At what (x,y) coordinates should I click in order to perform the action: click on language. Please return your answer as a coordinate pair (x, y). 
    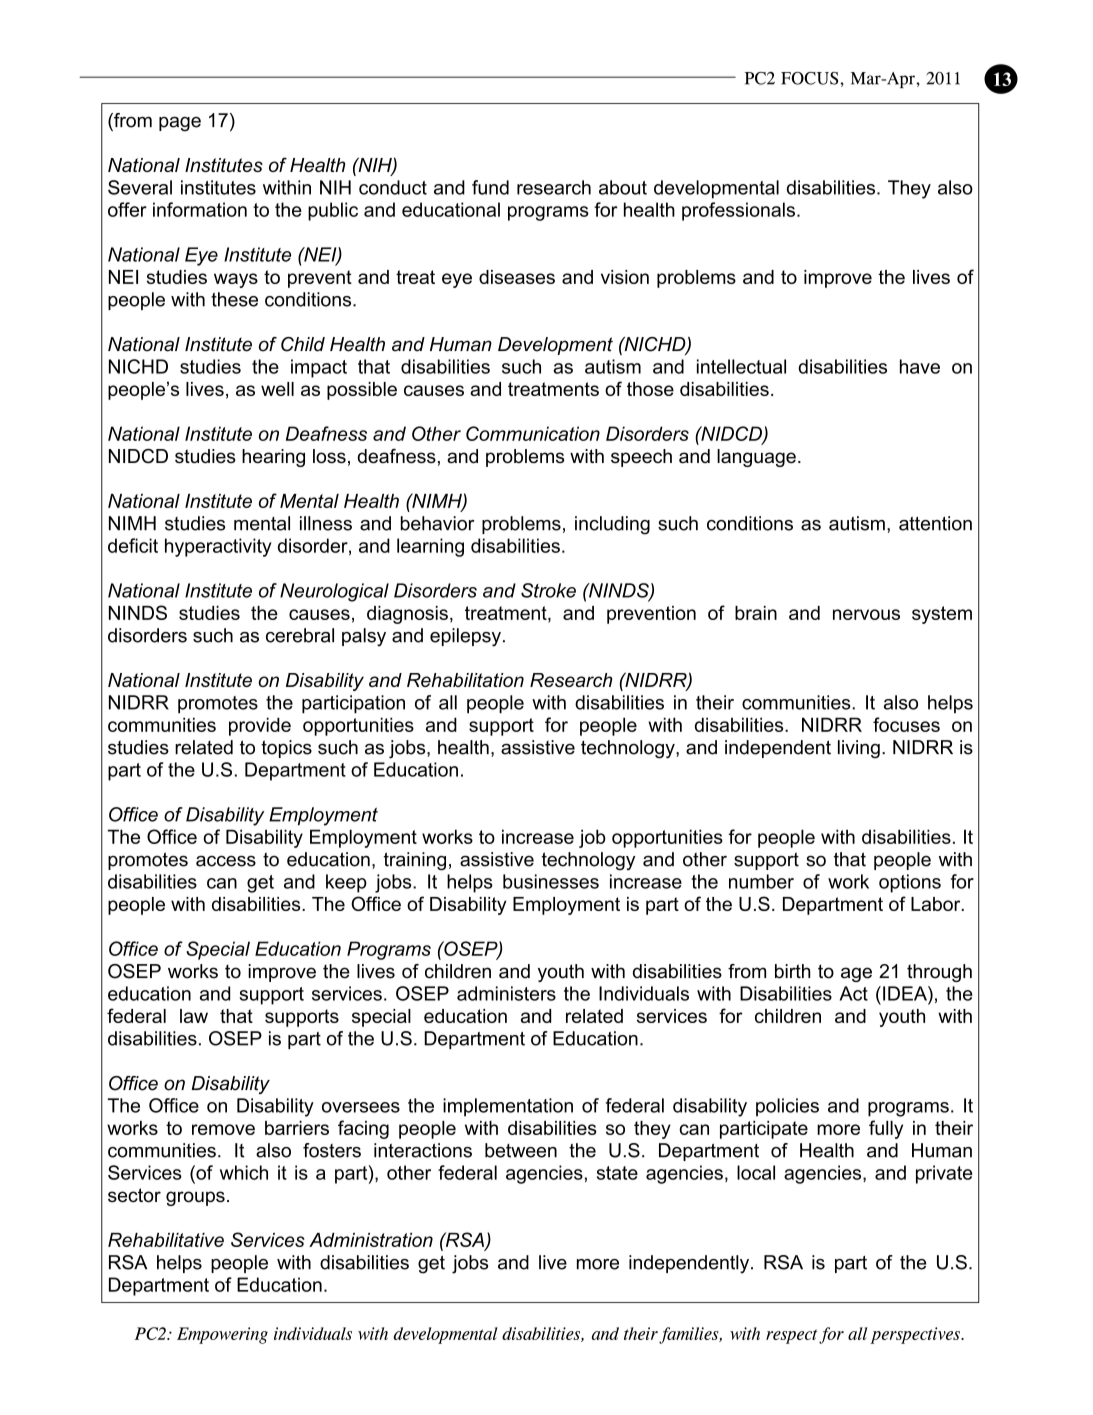
    Looking at the image, I should click on (756, 458).
